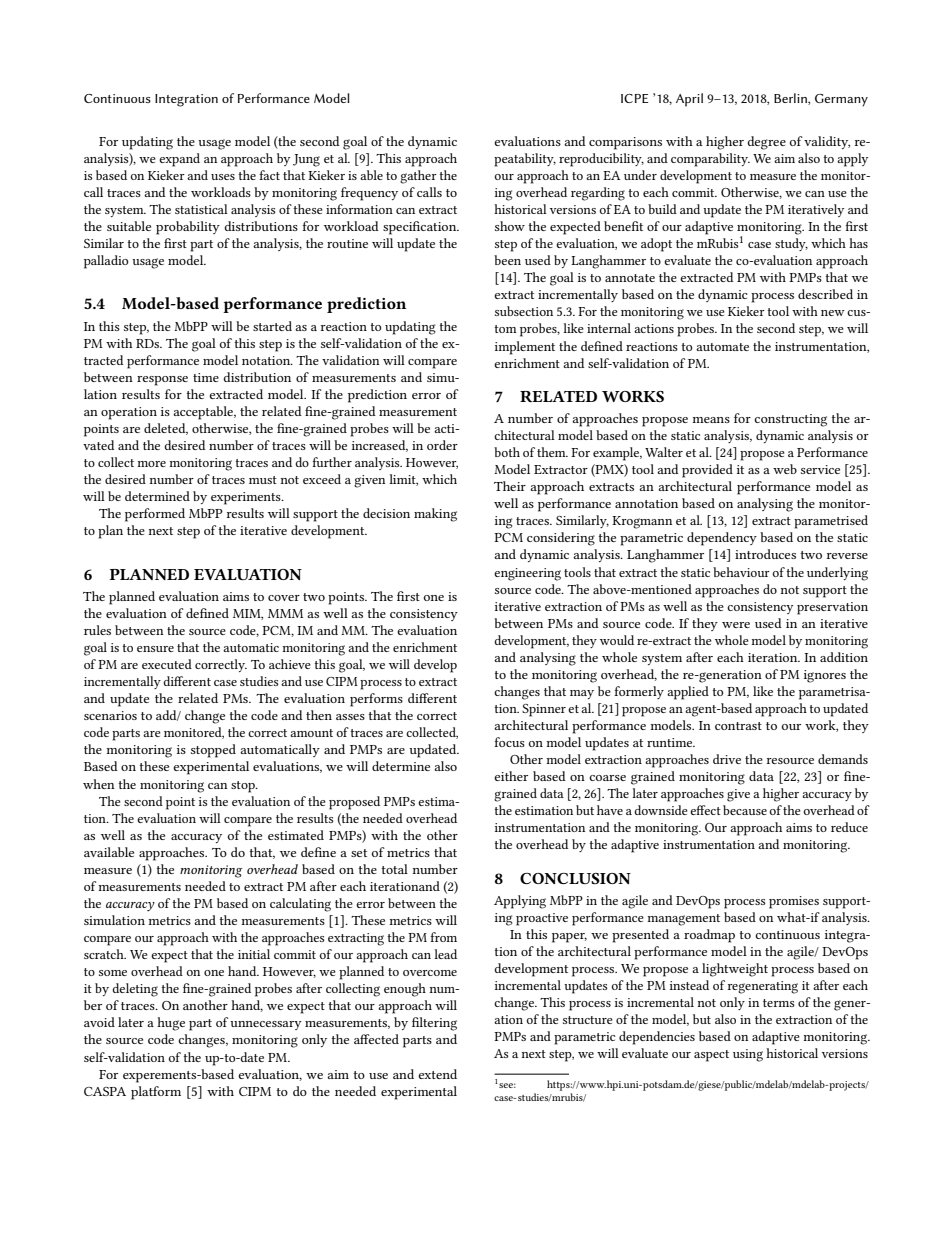  I want to click on extend, so click(437, 1074).
